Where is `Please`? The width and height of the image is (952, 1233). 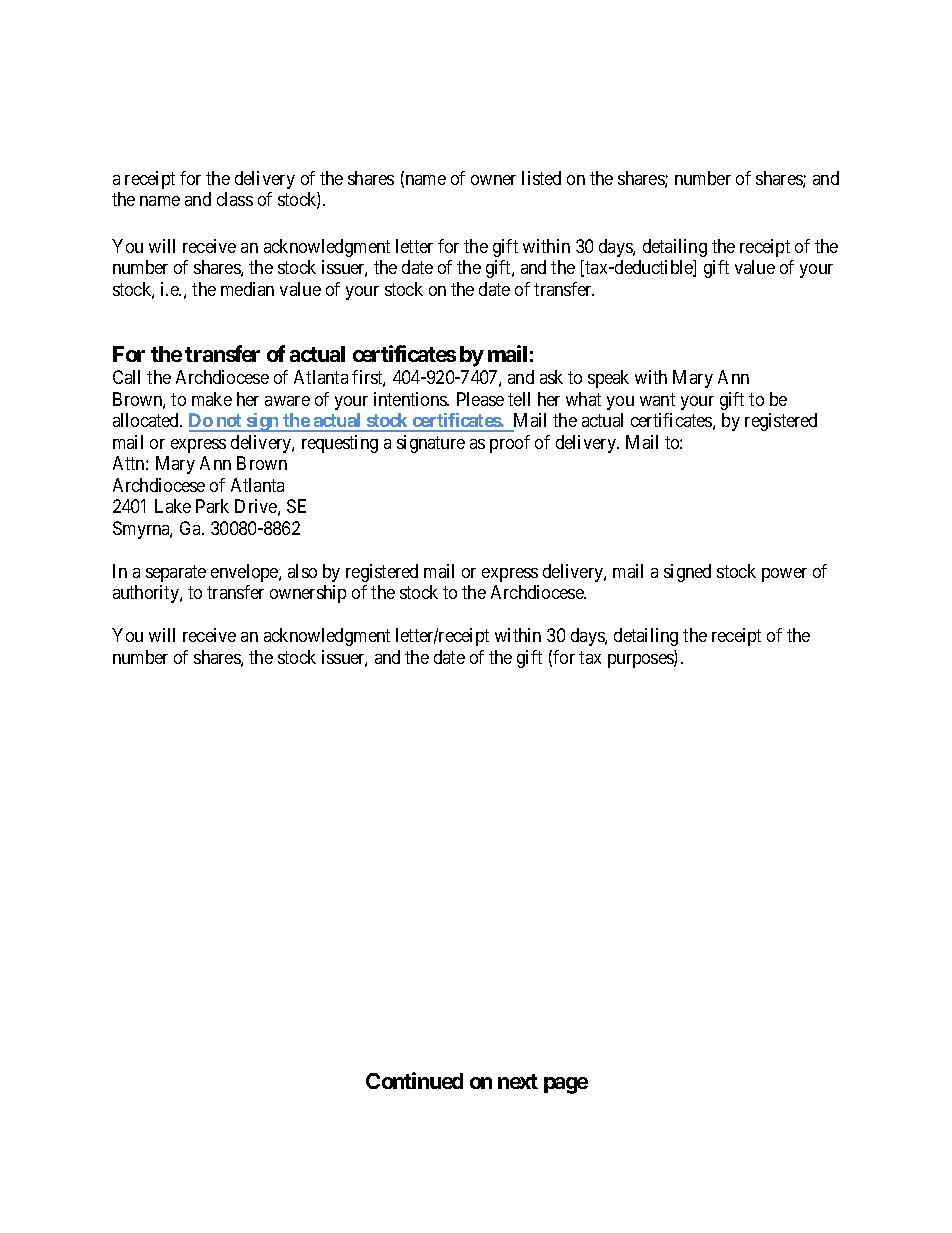
Please is located at coordinates (480, 399).
